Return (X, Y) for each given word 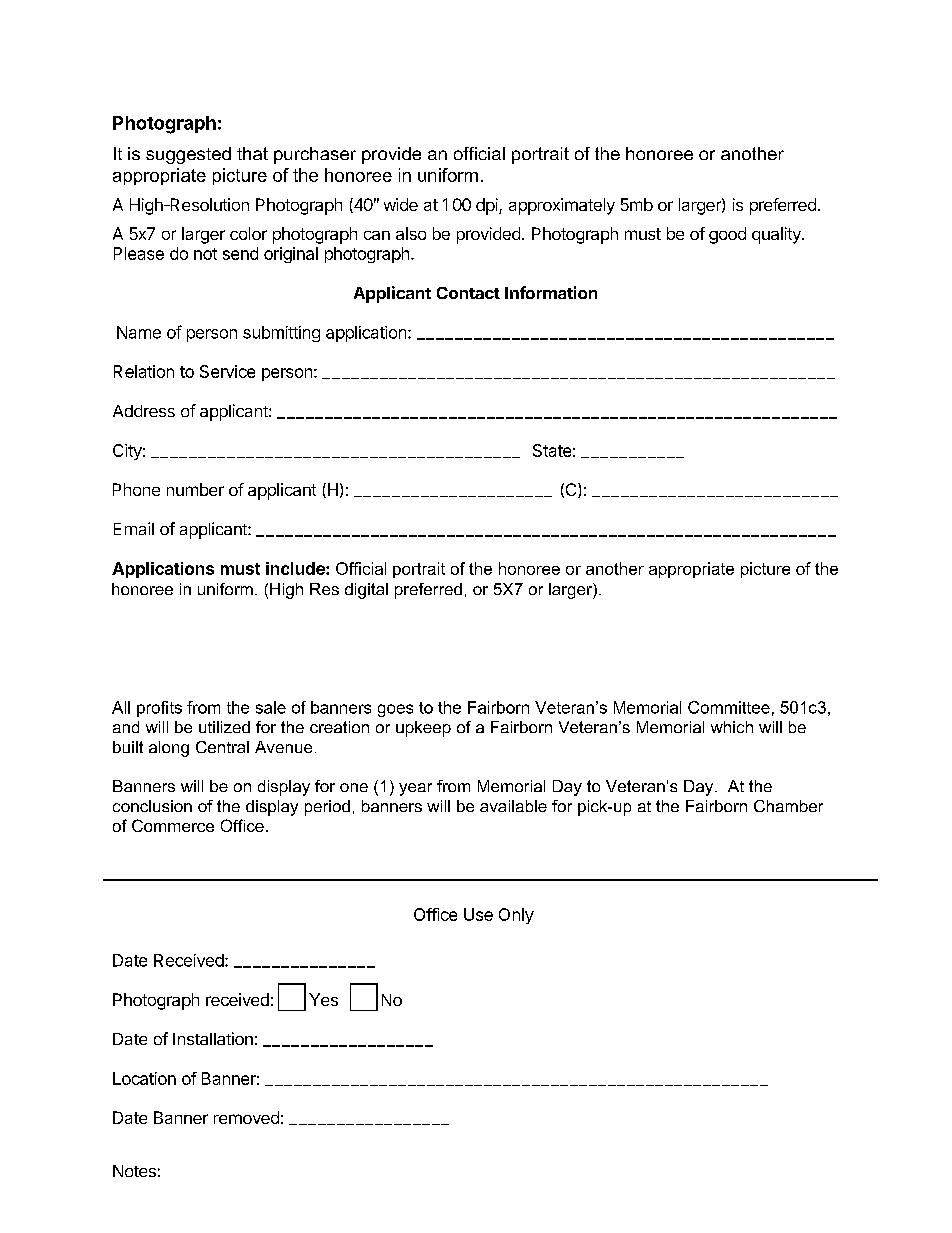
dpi (488, 206)
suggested (188, 155)
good (727, 235)
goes (395, 710)
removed (246, 1117)
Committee (729, 707)
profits (159, 709)
